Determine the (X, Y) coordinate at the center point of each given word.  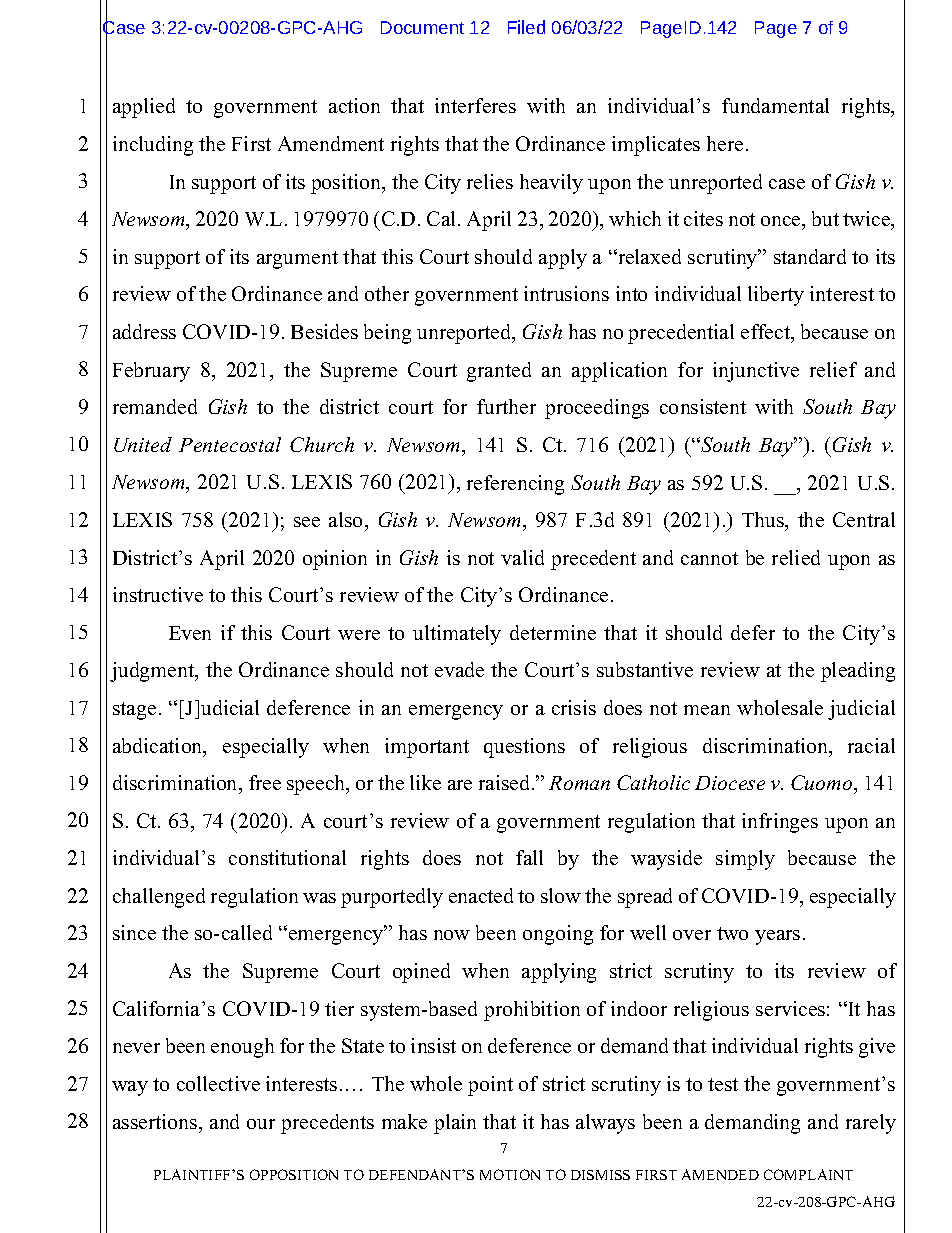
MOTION (510, 1174)
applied (144, 108)
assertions (156, 1121)
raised (506, 782)
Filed (526, 27)
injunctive (756, 372)
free (265, 782)
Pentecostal (230, 444)
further (506, 406)
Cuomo (823, 782)
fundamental (775, 105)
